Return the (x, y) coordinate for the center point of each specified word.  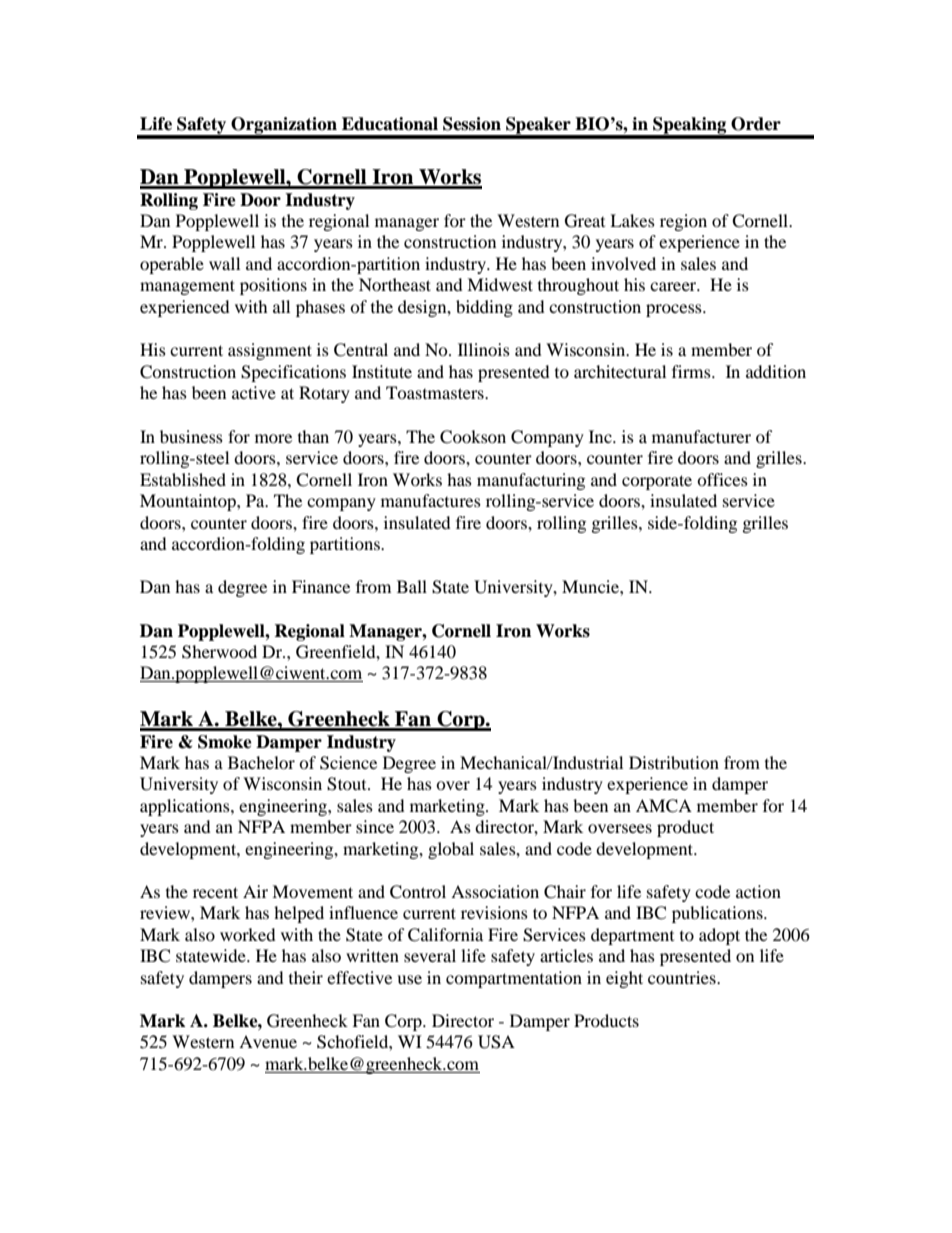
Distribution (674, 762)
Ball (412, 586)
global (451, 850)
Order (756, 124)
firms (692, 371)
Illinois (484, 349)
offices (722, 479)
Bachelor (261, 762)
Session (472, 124)
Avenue (268, 1041)
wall (224, 263)
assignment (270, 351)
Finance (321, 586)
